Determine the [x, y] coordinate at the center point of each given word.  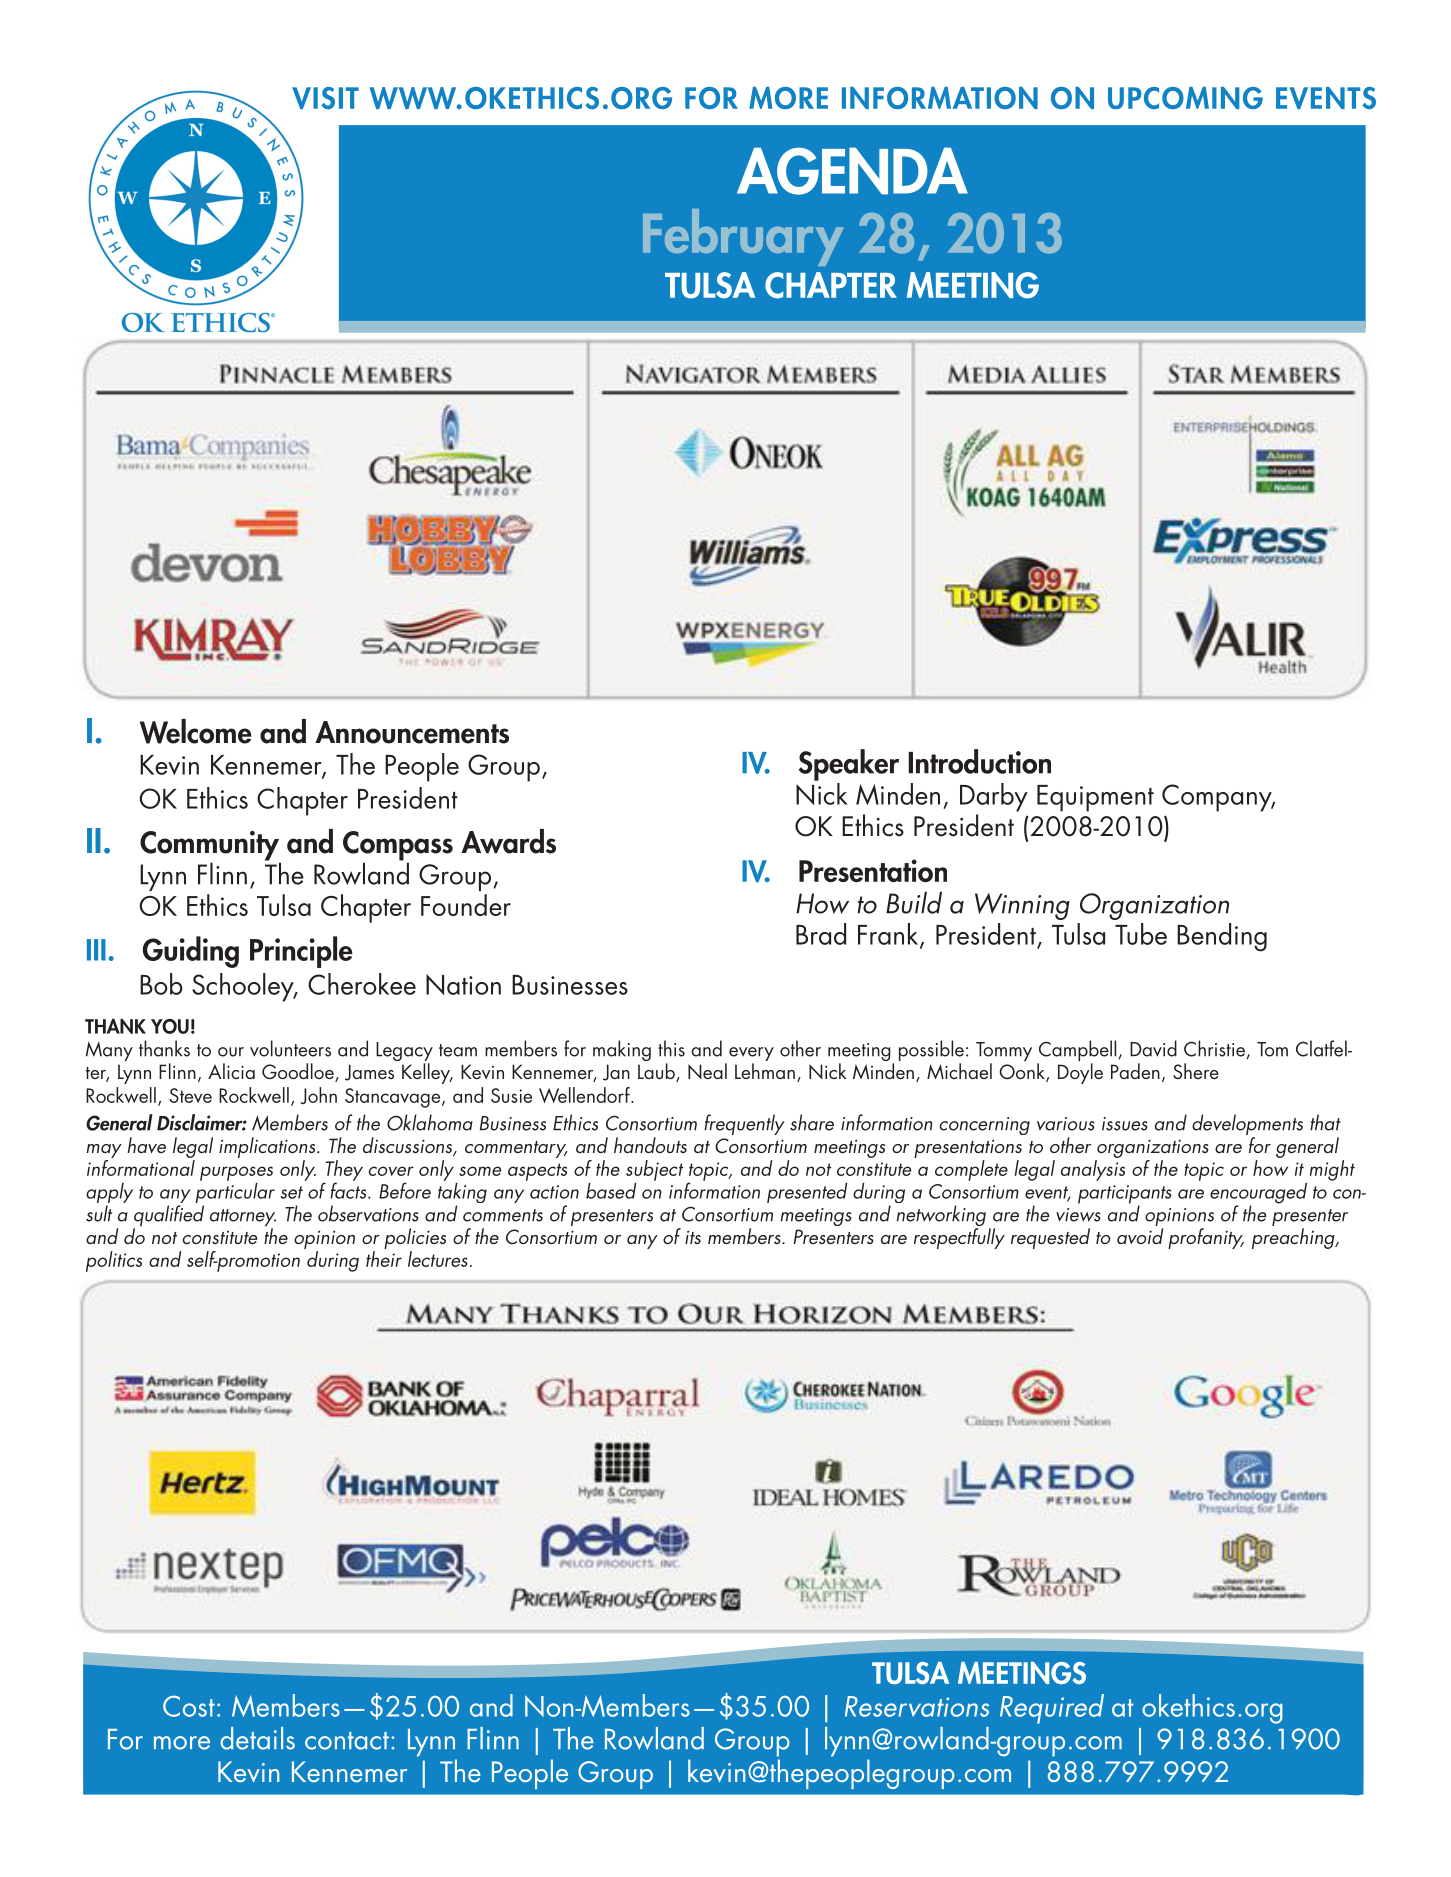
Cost [189, 1706]
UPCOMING [1185, 98]
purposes [236, 1173]
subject [654, 1170]
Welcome [196, 731]
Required [1052, 1709]
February [743, 237]
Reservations [917, 1706]
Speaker [849, 765]
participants [1125, 1195]
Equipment [1095, 798]
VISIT [325, 98]
